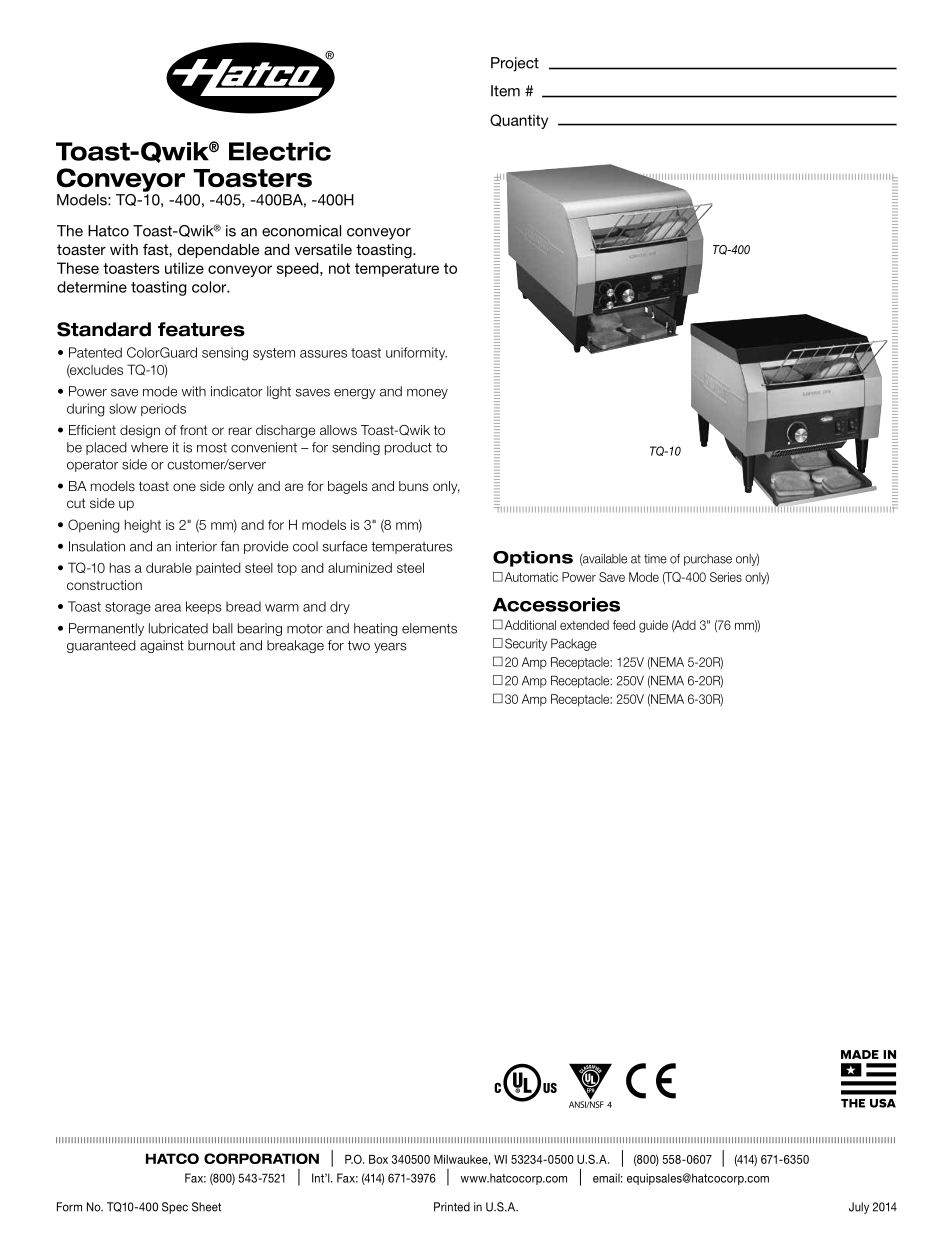 The width and height of the image is (952, 1233). I want to click on Printed, so click(452, 1207).
